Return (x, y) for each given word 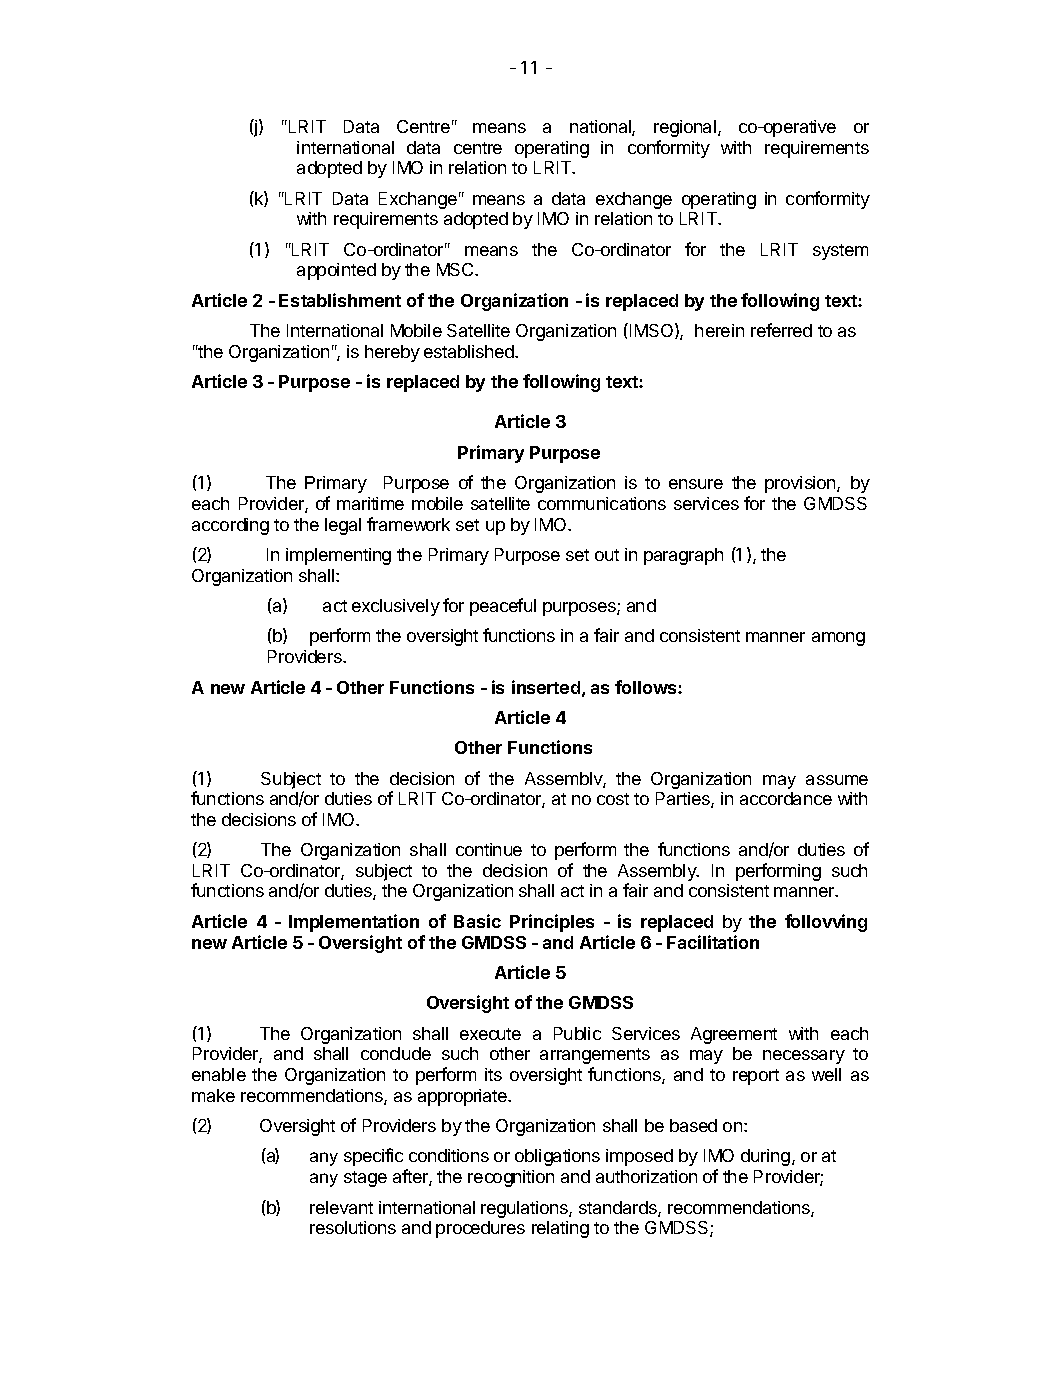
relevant (341, 1207)
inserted (546, 687)
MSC (456, 269)
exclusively (396, 607)
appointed (336, 271)
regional (686, 128)
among (838, 639)
